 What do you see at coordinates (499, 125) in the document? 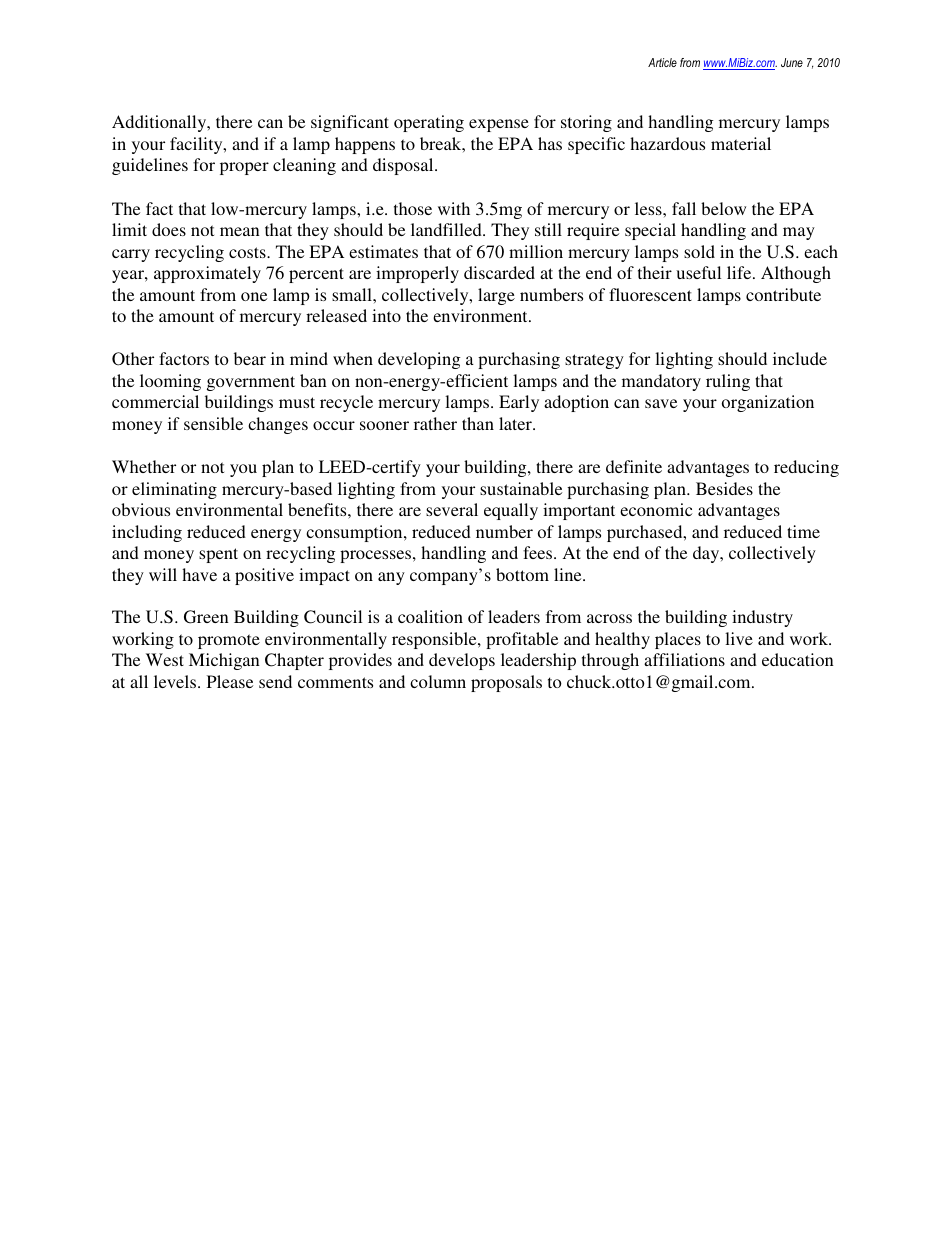
I see `expense` at bounding box center [499, 125].
